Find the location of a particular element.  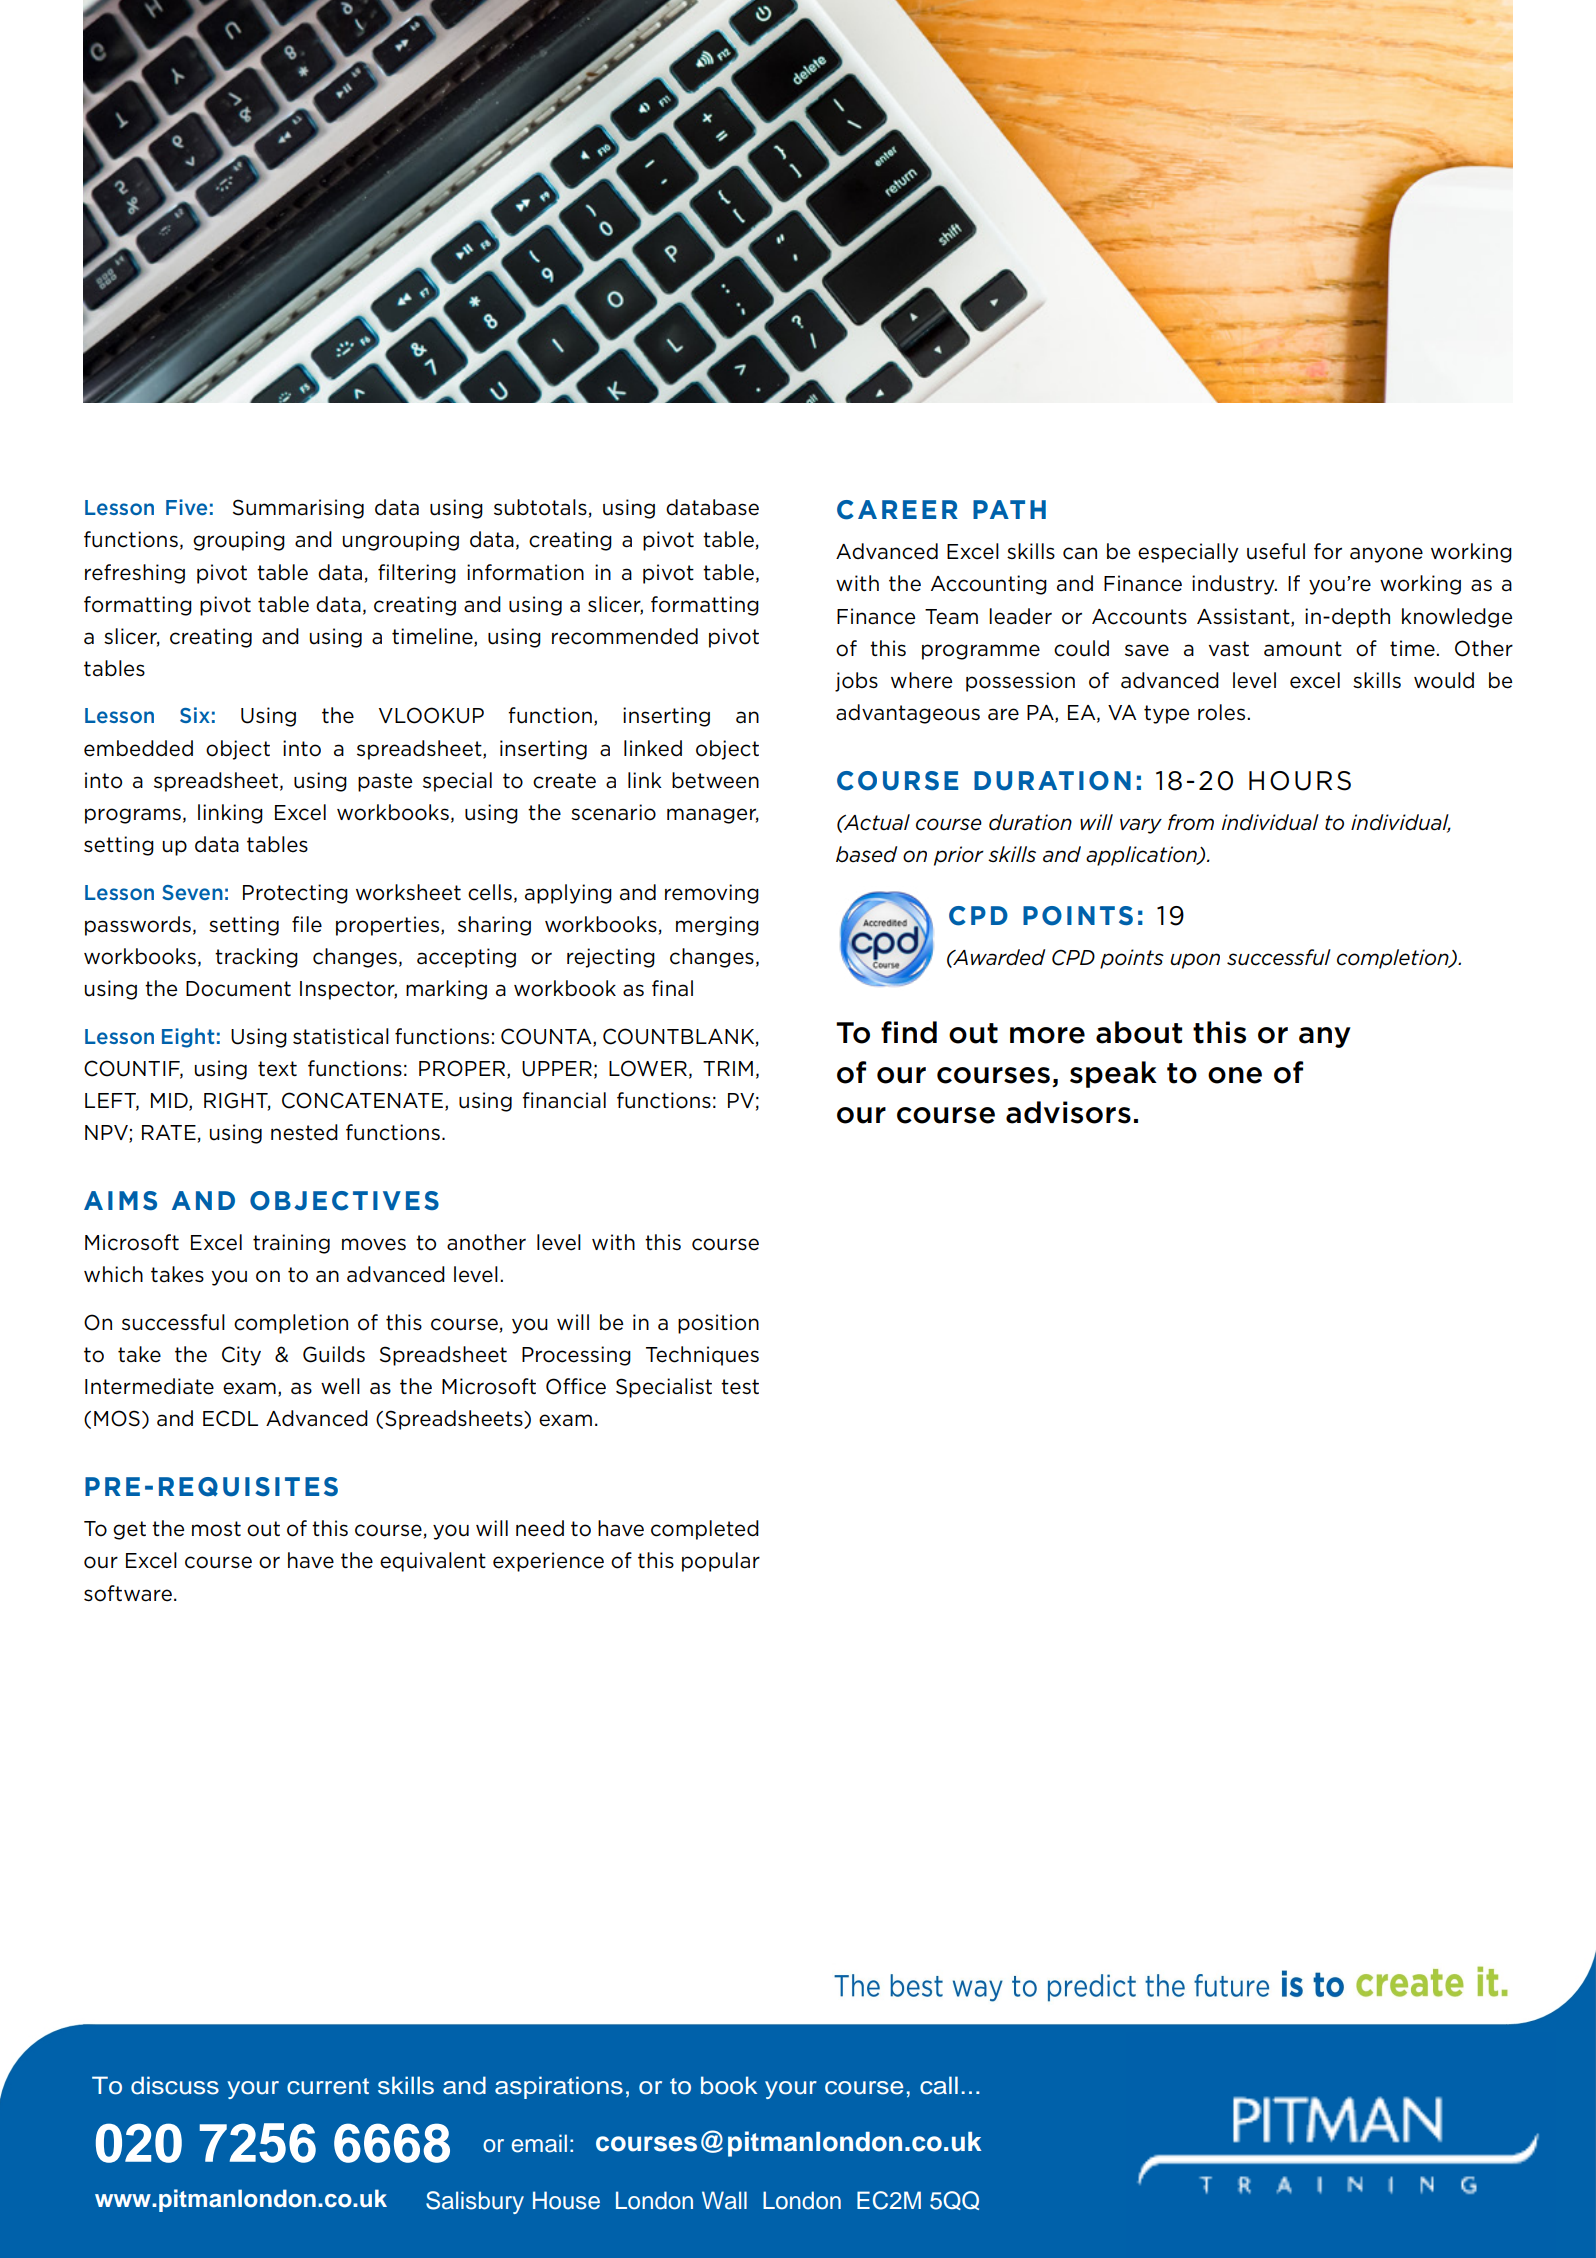

removing is located at coordinates (712, 894).
